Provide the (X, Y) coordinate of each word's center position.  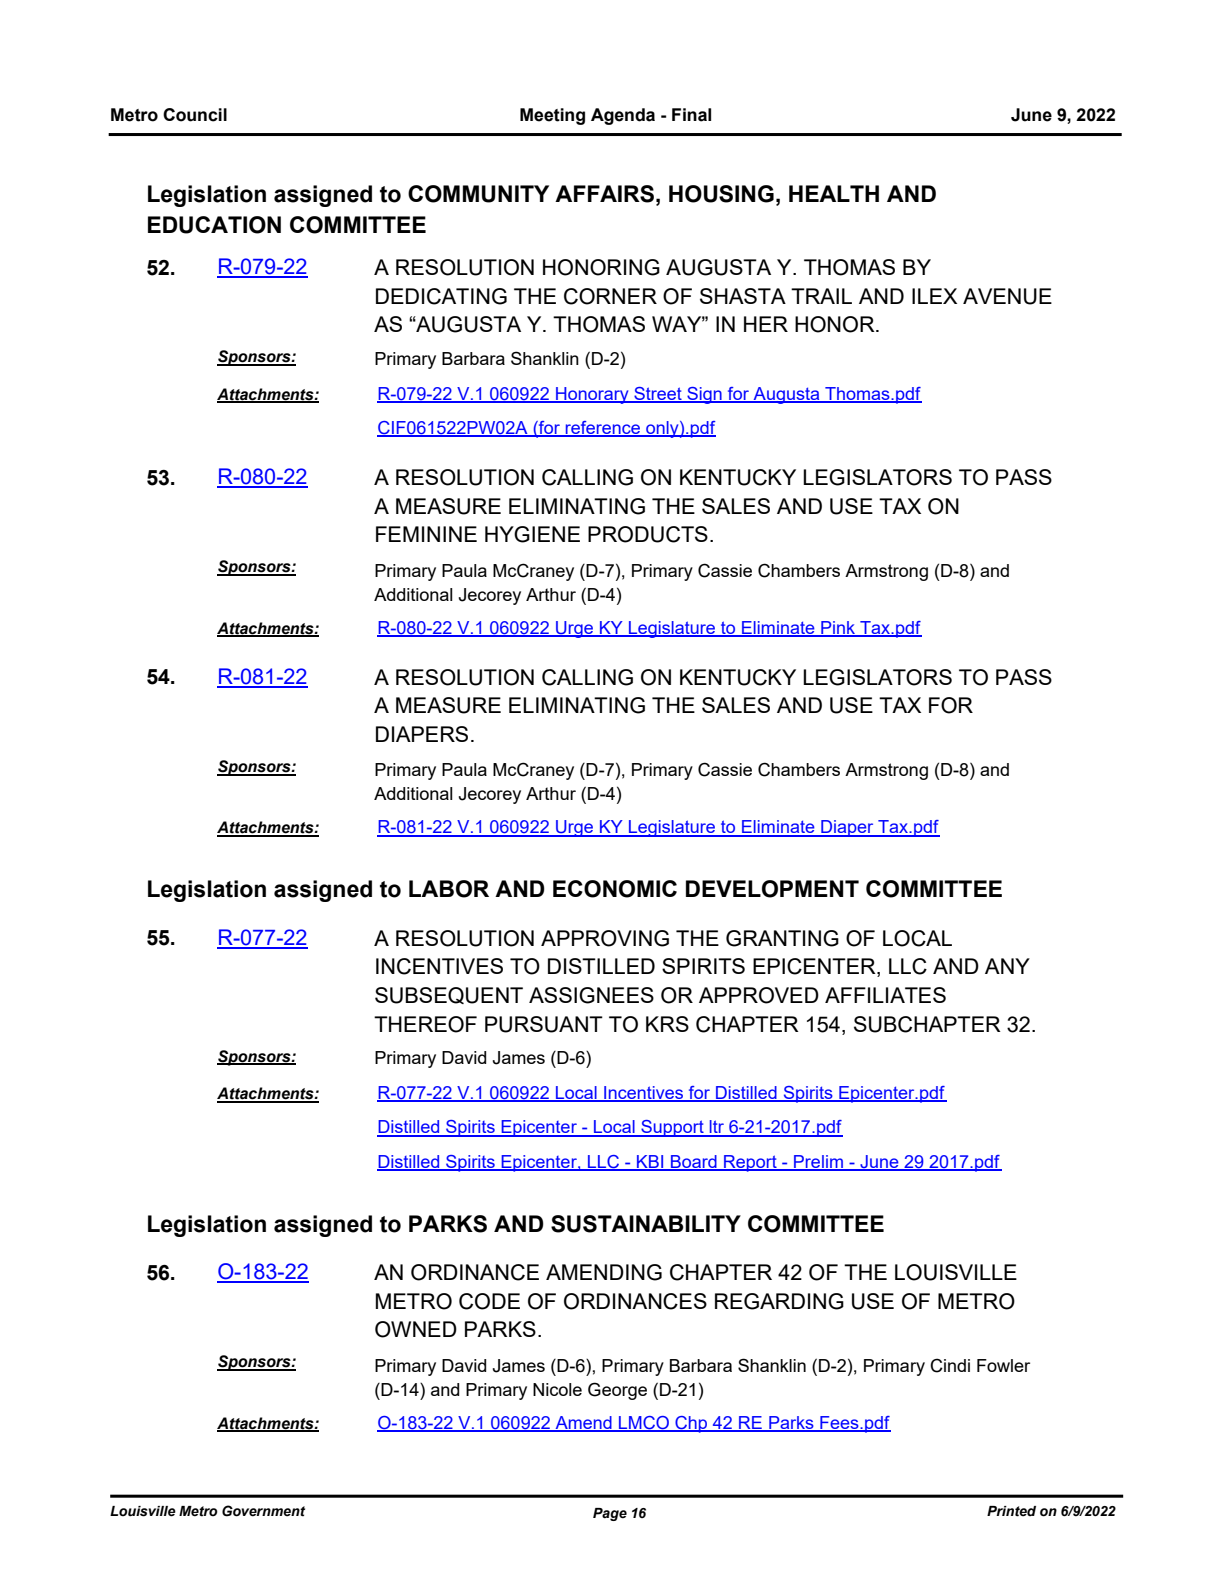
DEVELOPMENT (772, 889)
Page (610, 1514)
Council (195, 115)
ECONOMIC (615, 889)
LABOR (449, 889)
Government (263, 1511)
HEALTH (834, 193)
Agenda (623, 116)
